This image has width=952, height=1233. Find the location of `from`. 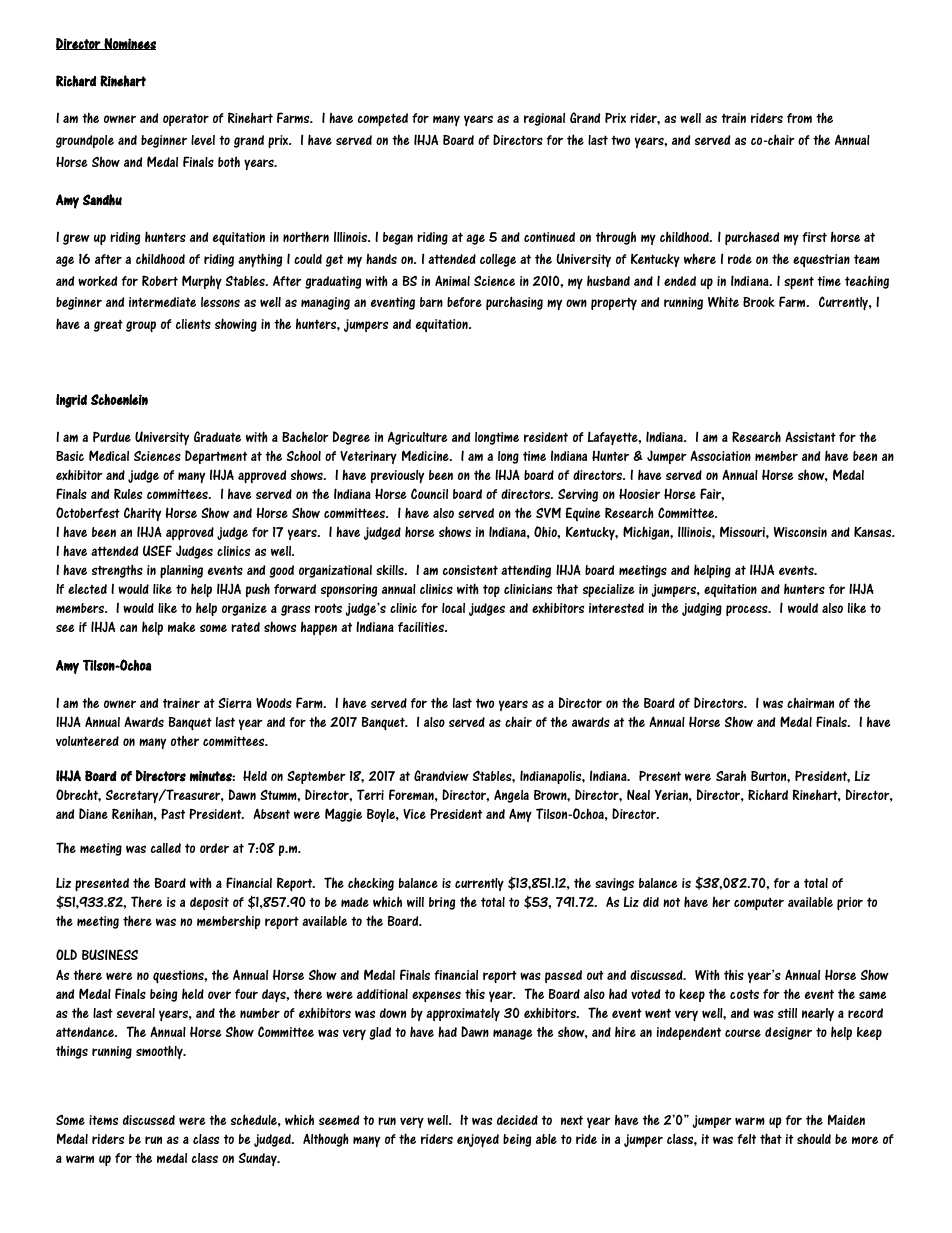

from is located at coordinates (799, 118).
